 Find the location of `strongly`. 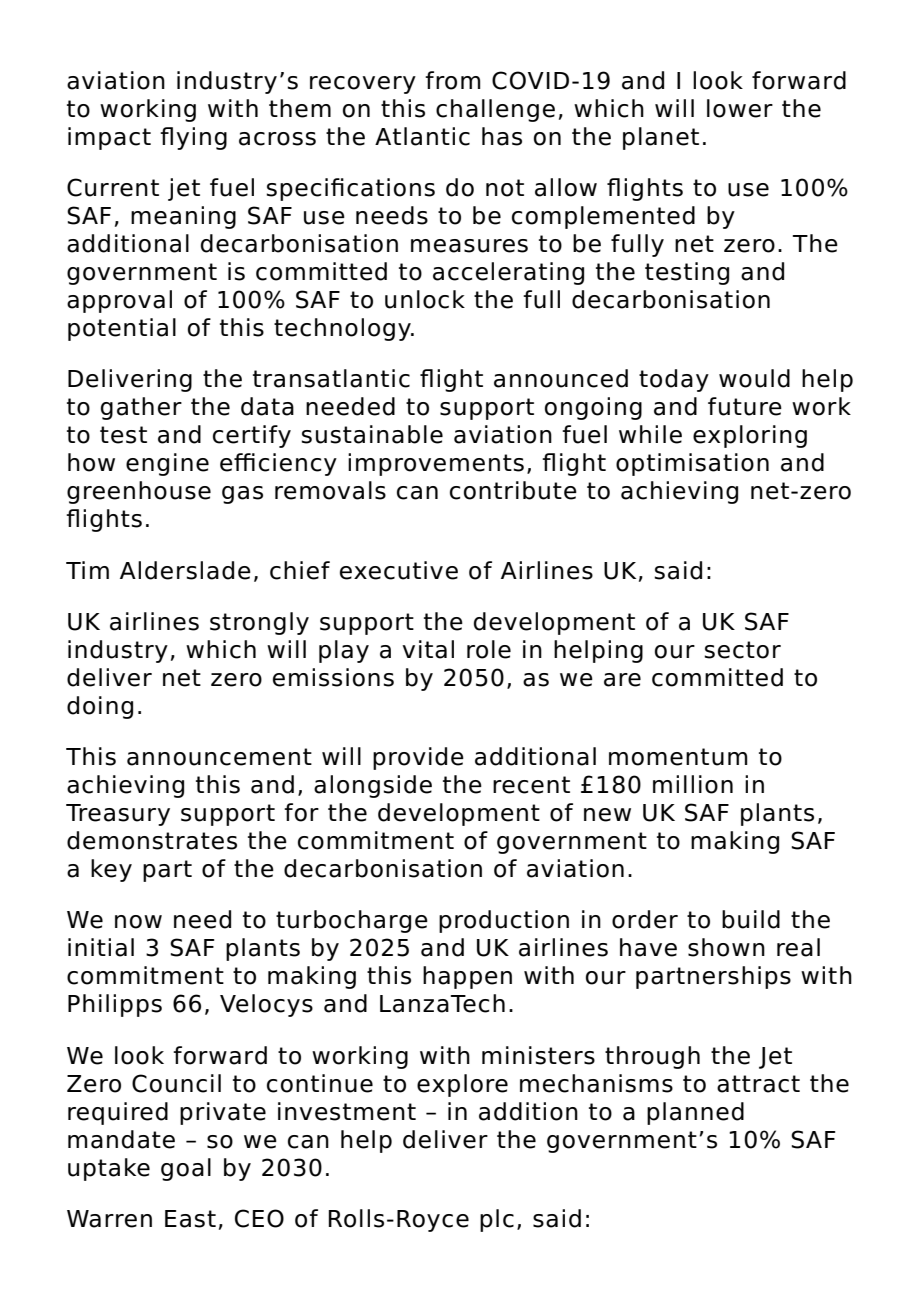

strongly is located at coordinates (259, 623).
